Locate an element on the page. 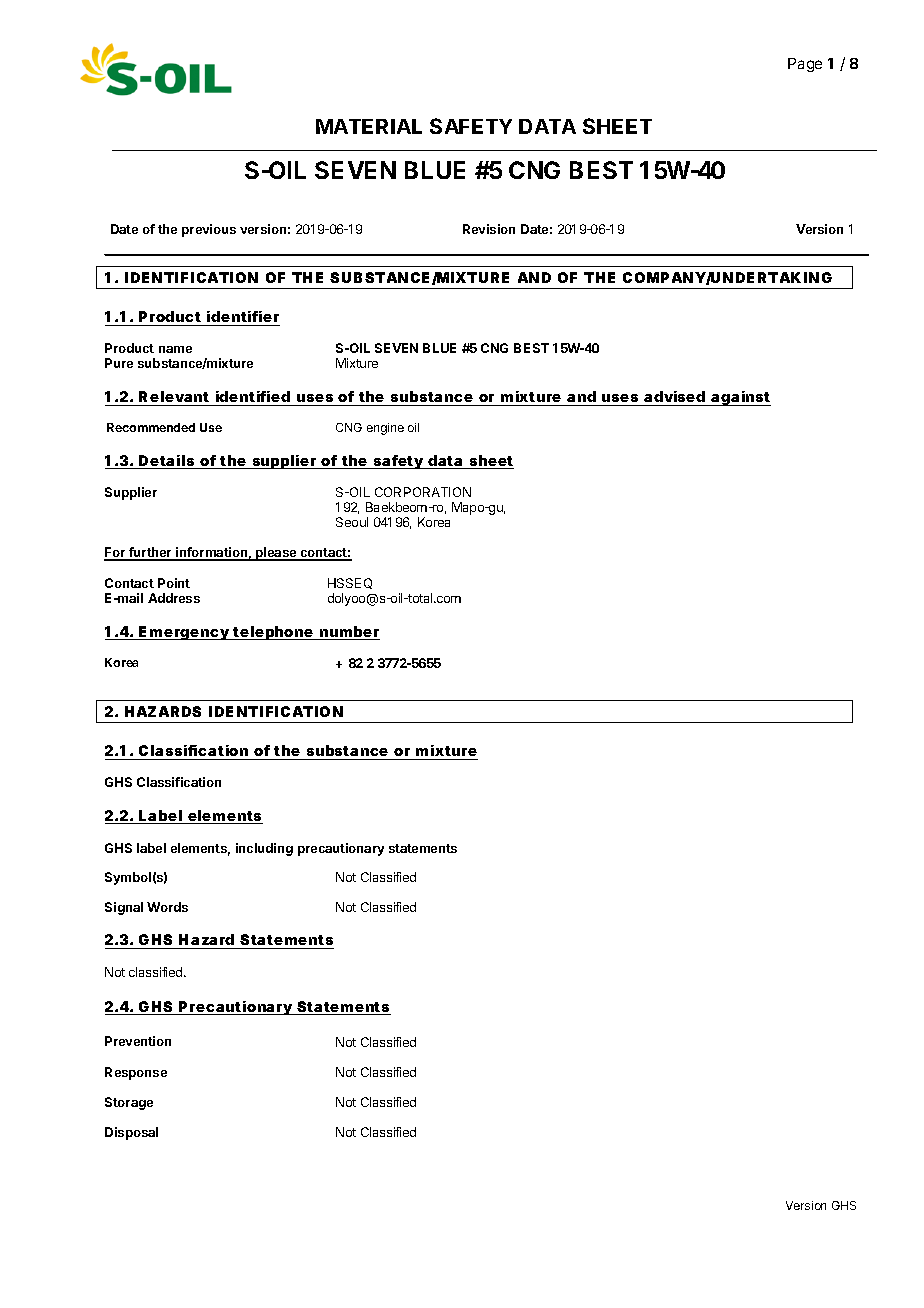 The height and width of the page is (1308, 924). CORPORATION is located at coordinates (423, 492).
